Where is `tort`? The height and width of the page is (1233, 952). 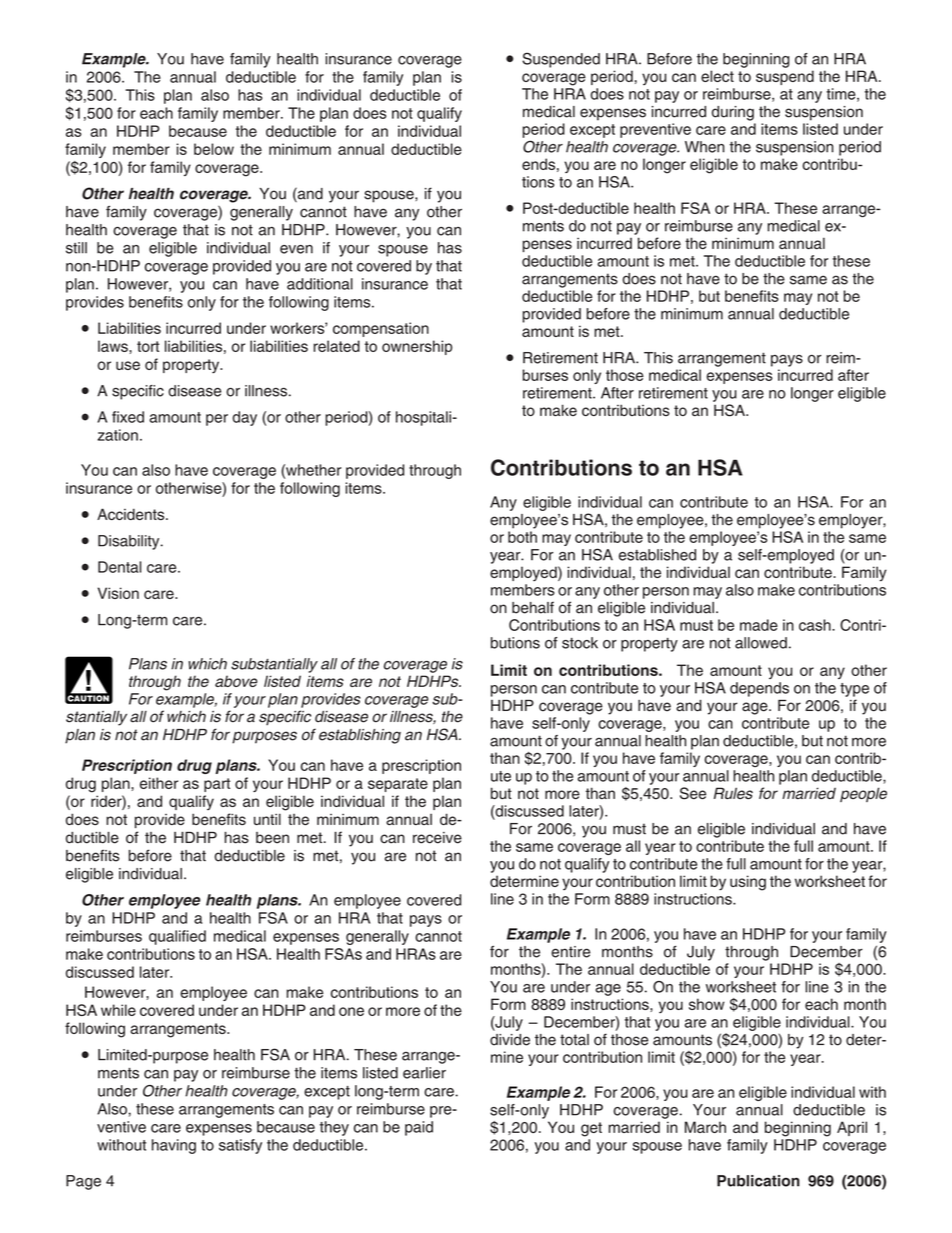 tort is located at coordinates (148, 346).
